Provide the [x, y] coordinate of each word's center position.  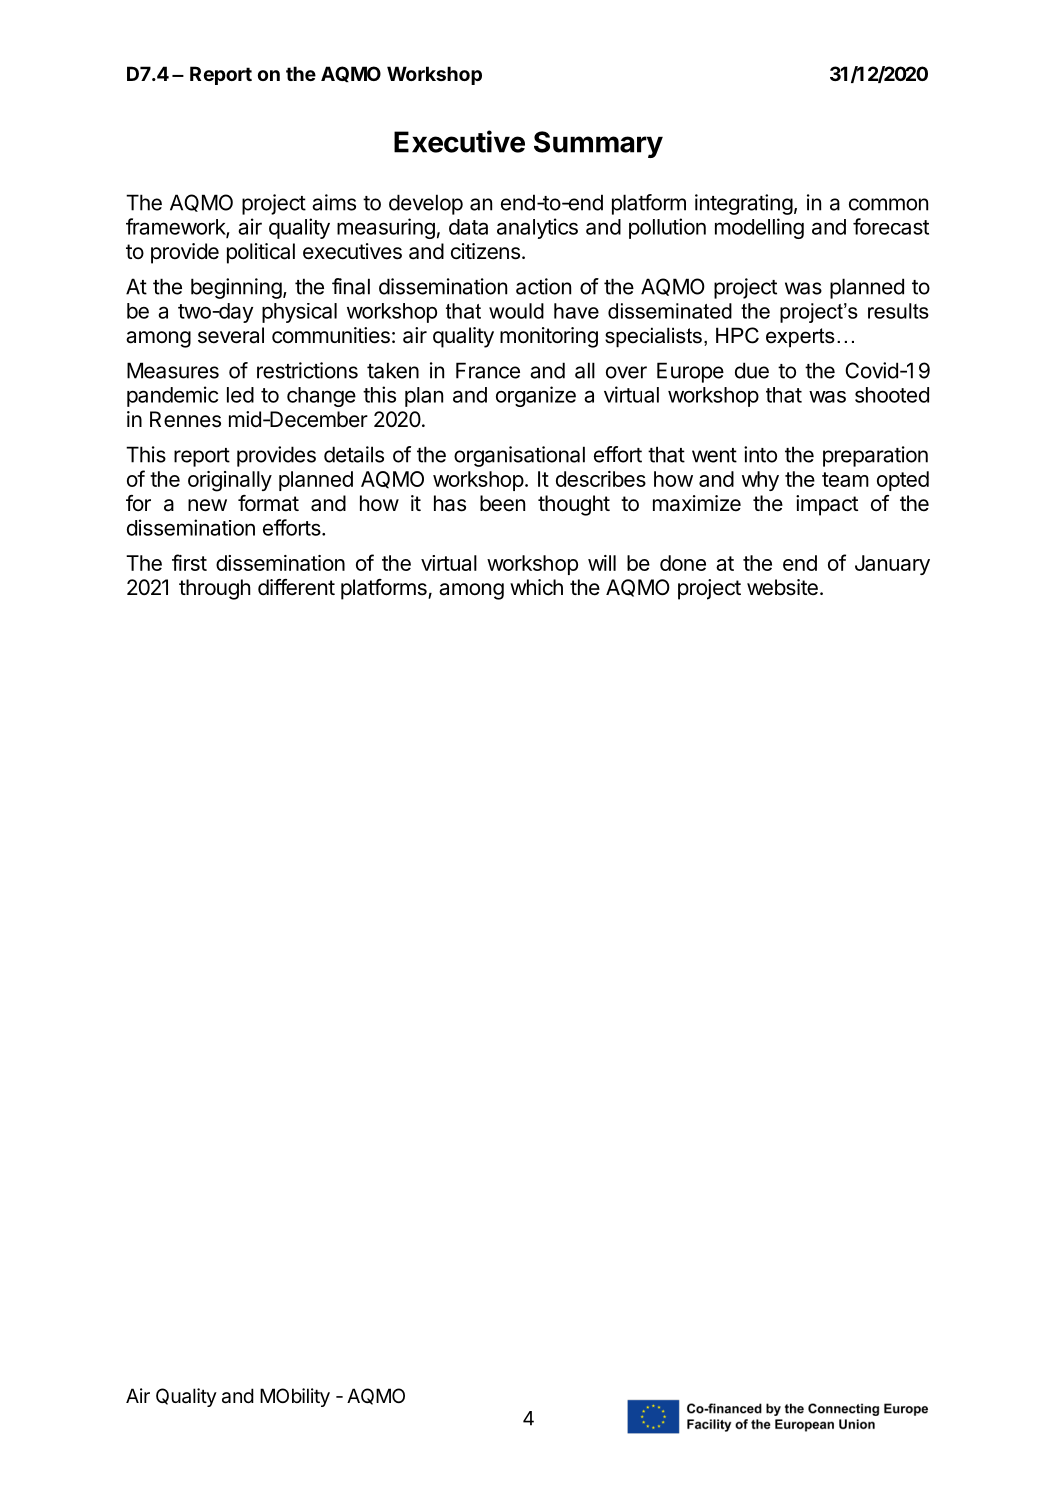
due [752, 370]
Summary [598, 144]
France [488, 370]
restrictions [307, 370]
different [296, 587]
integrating [744, 204]
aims [334, 202]
